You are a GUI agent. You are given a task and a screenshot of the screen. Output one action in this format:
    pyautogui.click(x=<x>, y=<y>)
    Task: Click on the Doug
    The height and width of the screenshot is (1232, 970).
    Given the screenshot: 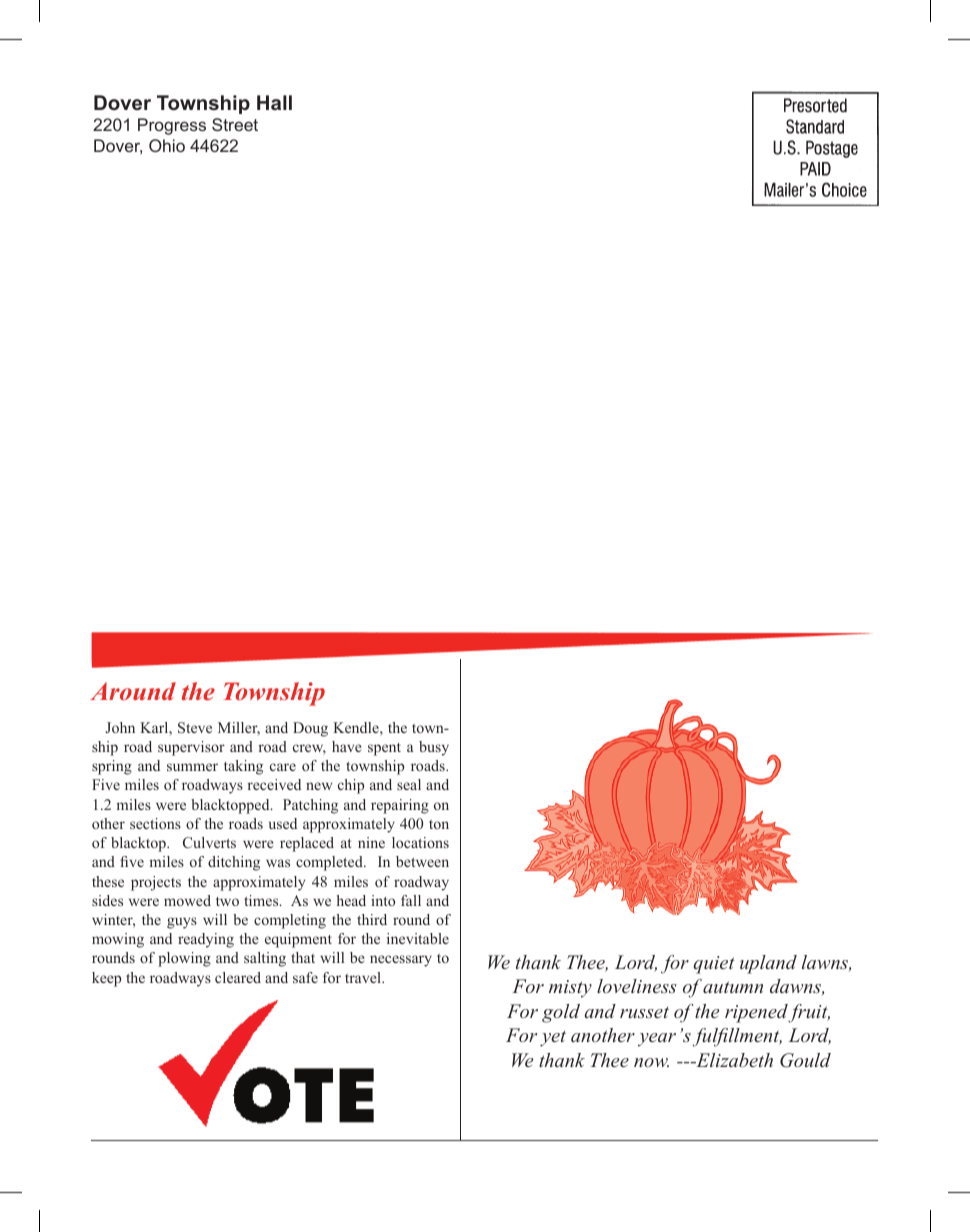 What is the action you would take?
    pyautogui.click(x=310, y=729)
